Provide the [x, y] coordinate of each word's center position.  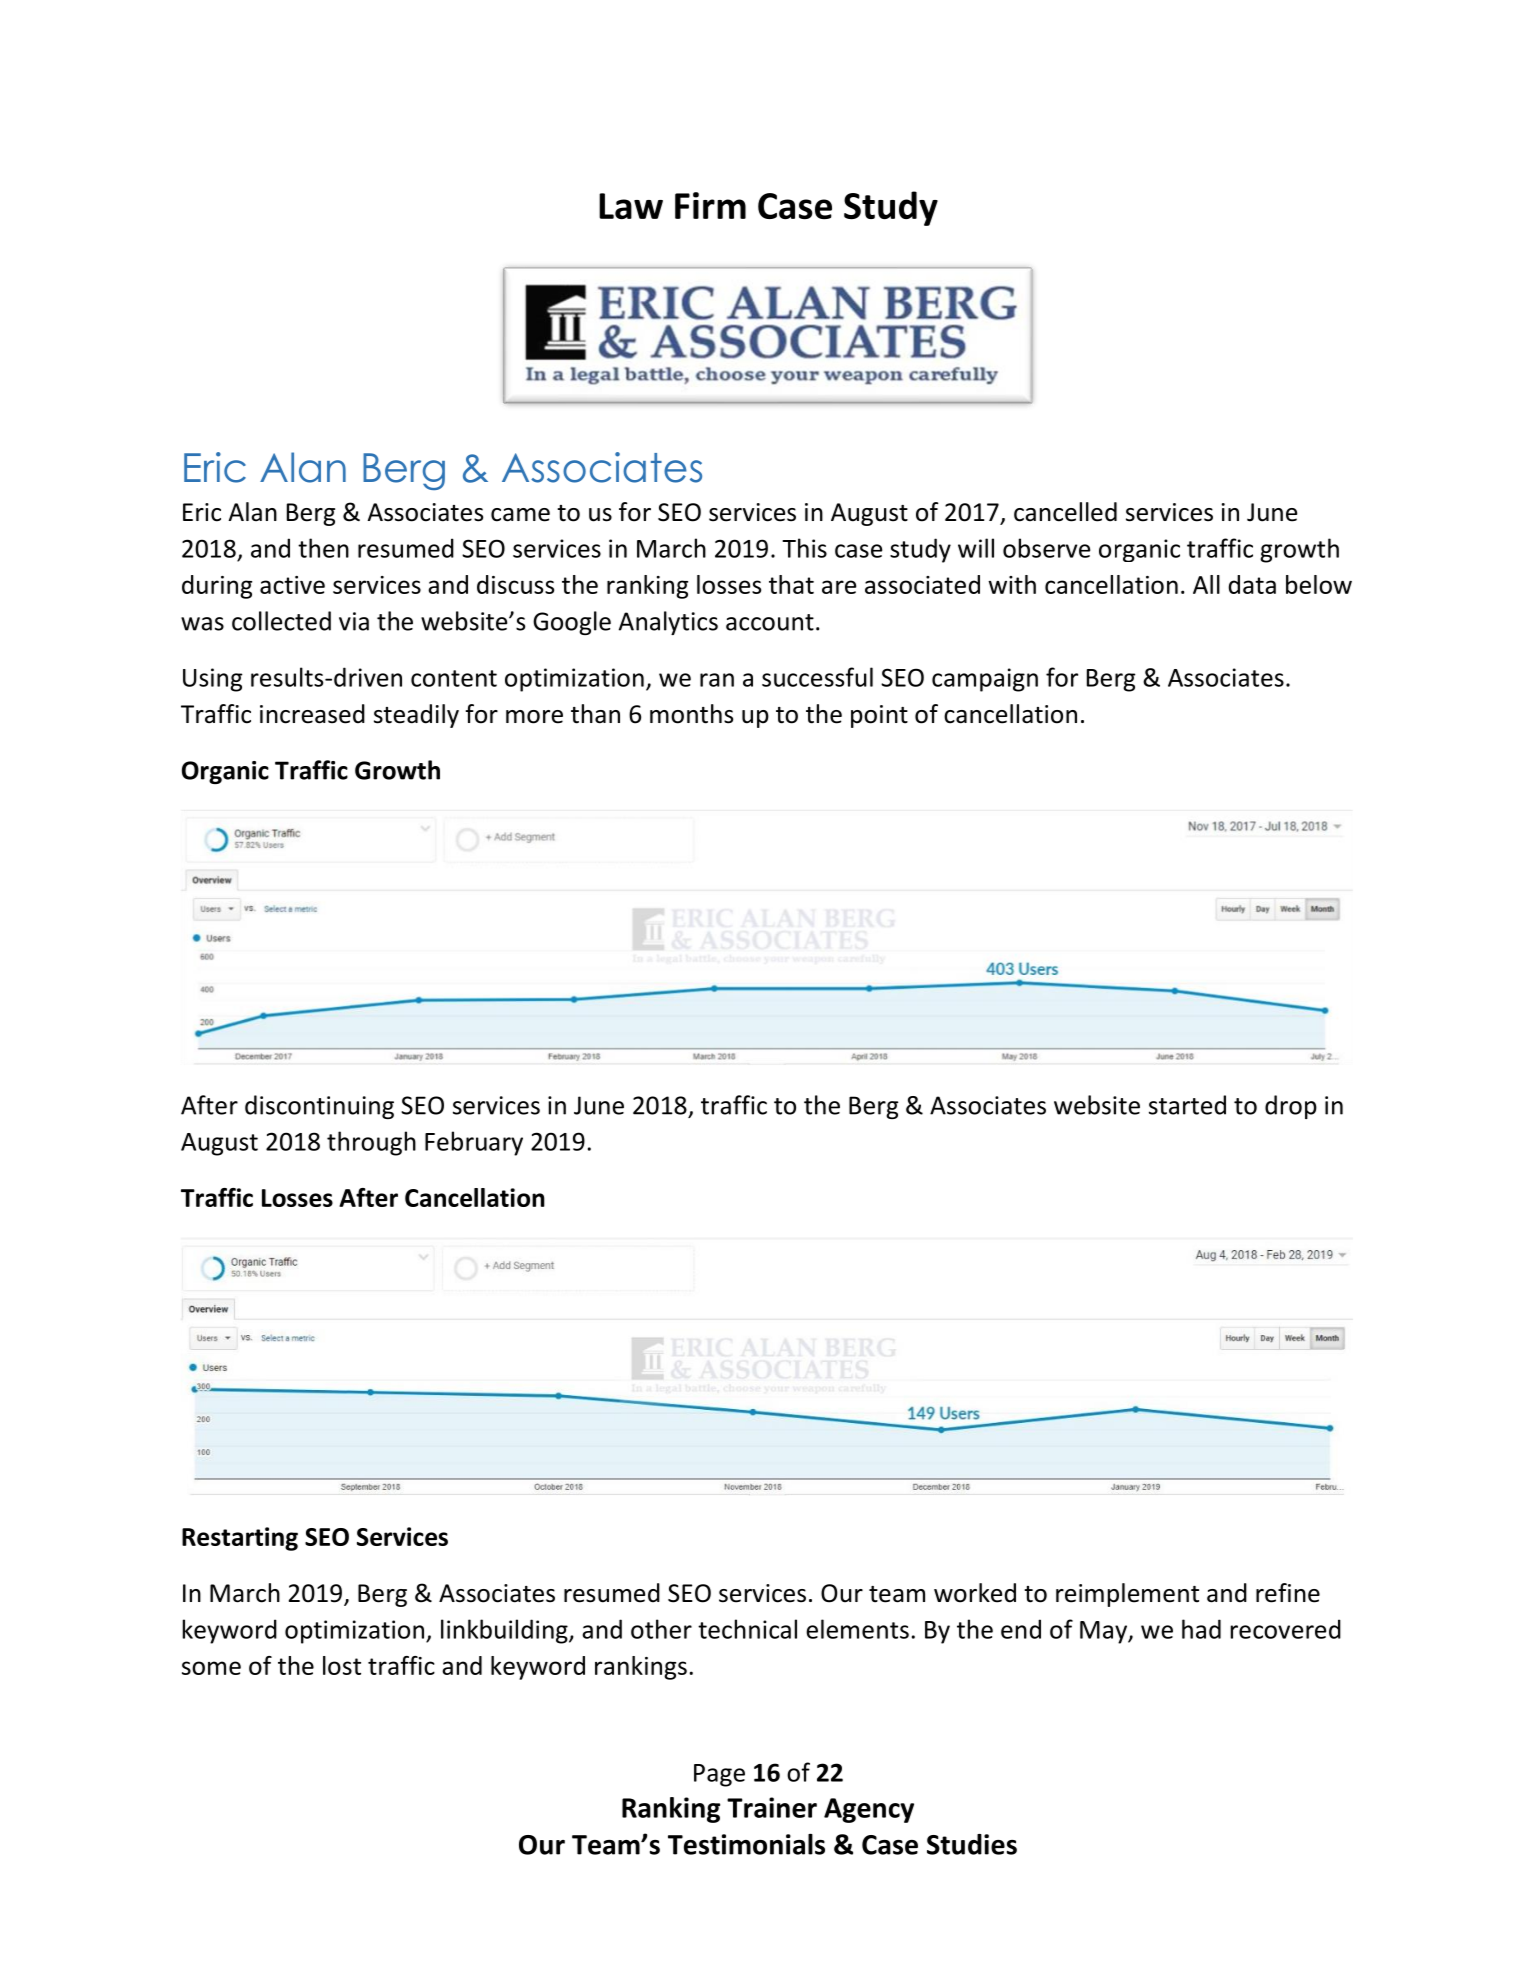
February [474, 1143]
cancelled [1065, 512]
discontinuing [319, 1107]
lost [342, 1665]
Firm [710, 205]
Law [631, 206]
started [1187, 1105]
